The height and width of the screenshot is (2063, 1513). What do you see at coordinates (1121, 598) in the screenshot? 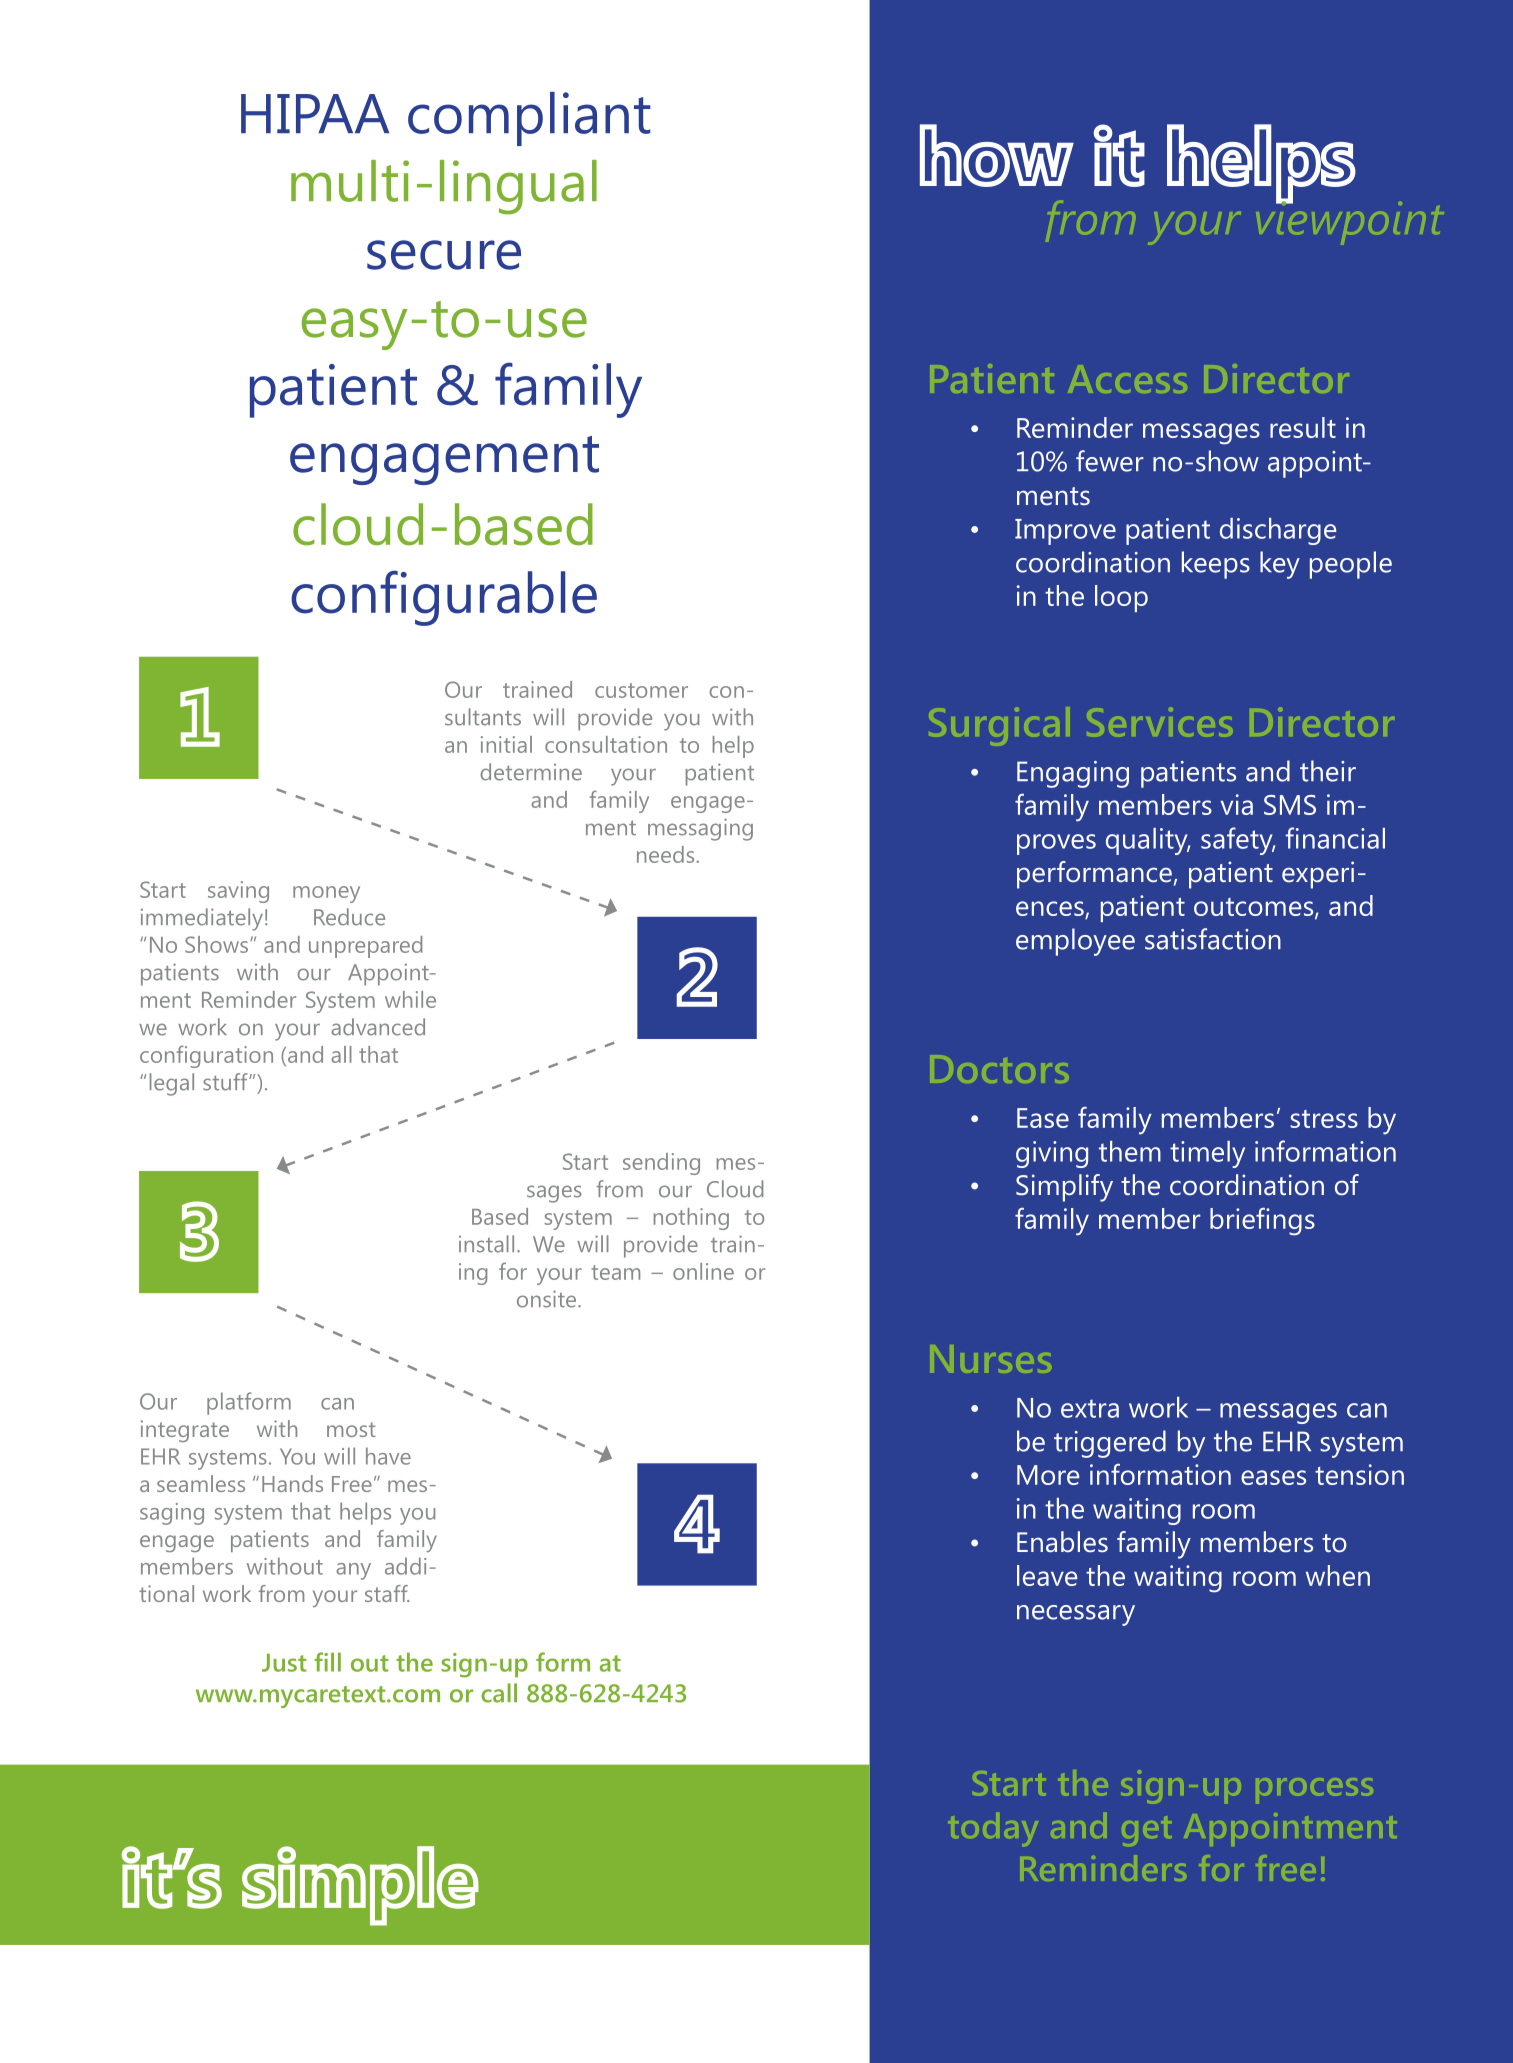
I see `loop` at bounding box center [1121, 598].
